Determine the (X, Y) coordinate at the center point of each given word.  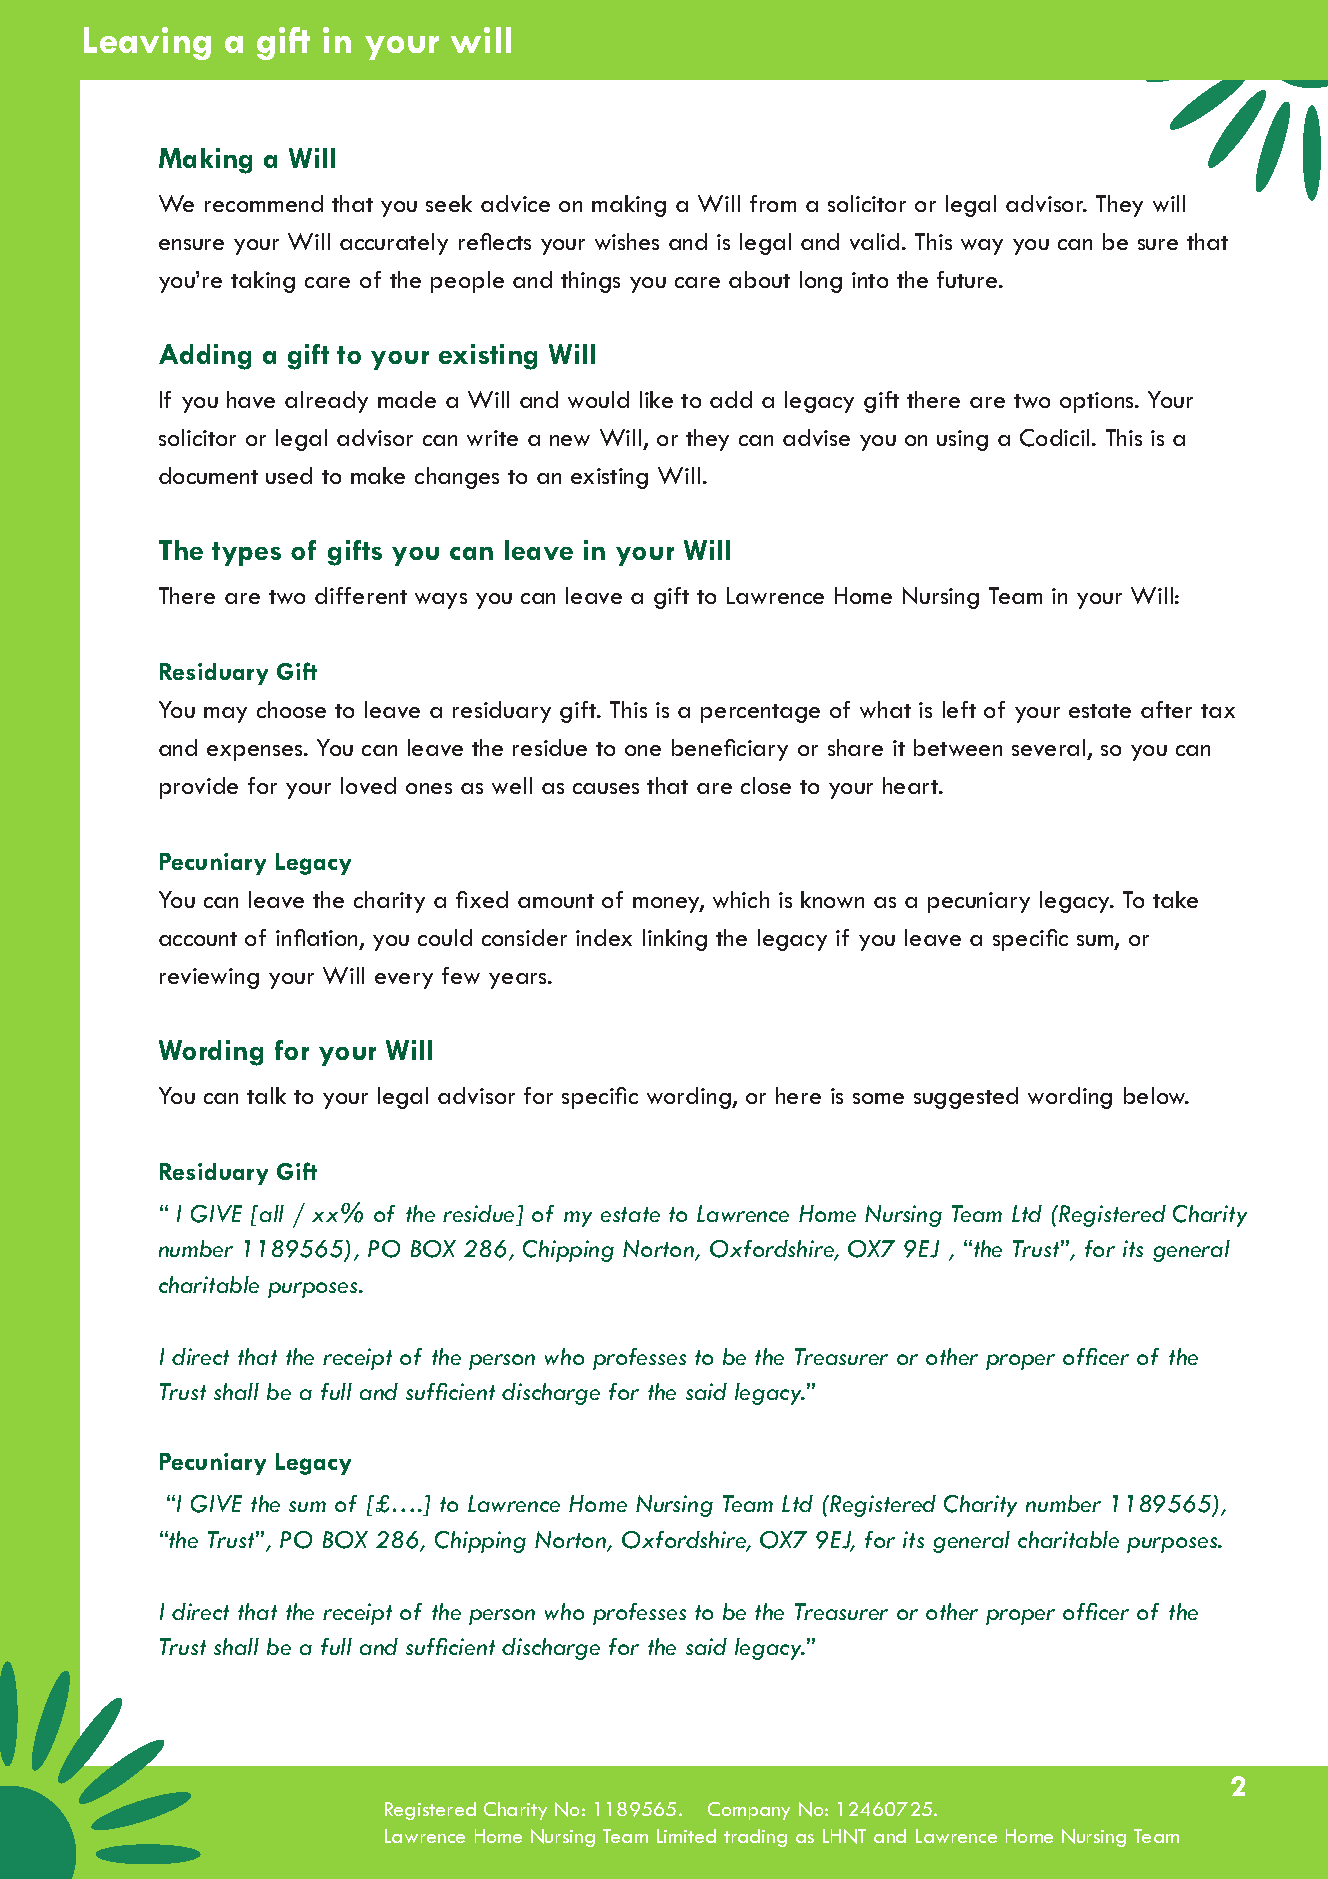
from (773, 203)
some (878, 1098)
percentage (760, 713)
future (968, 279)
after (1166, 709)
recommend (264, 203)
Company (749, 1811)
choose (291, 709)
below (1156, 1095)
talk (266, 1095)
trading (755, 1838)
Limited (686, 1836)
